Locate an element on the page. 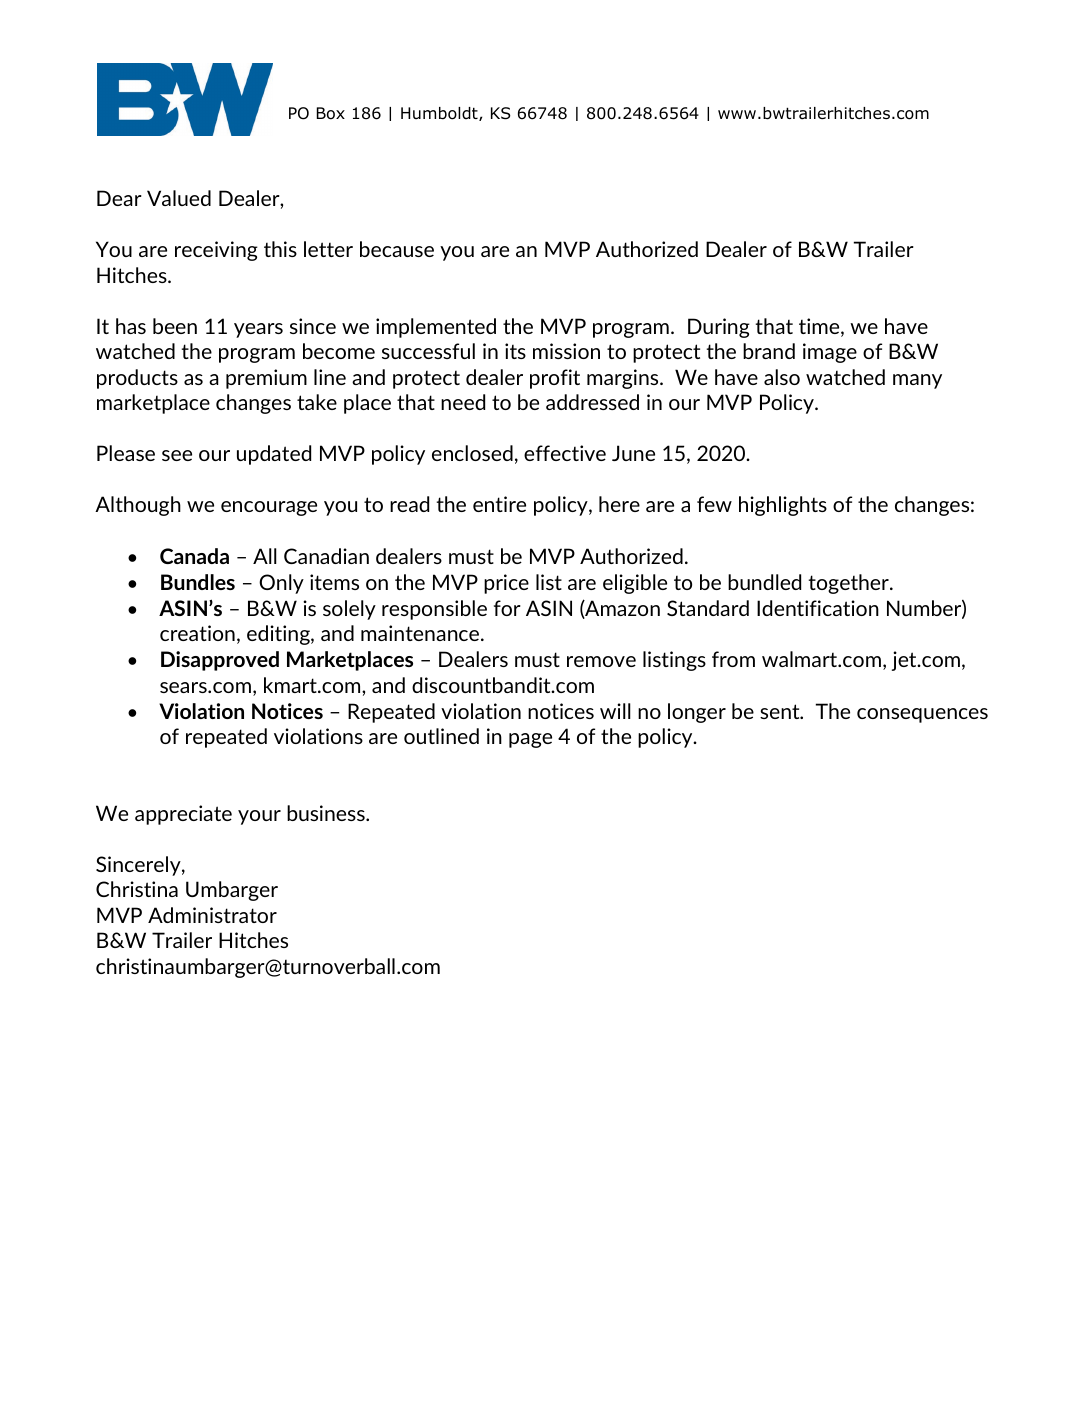  During is located at coordinates (719, 328).
